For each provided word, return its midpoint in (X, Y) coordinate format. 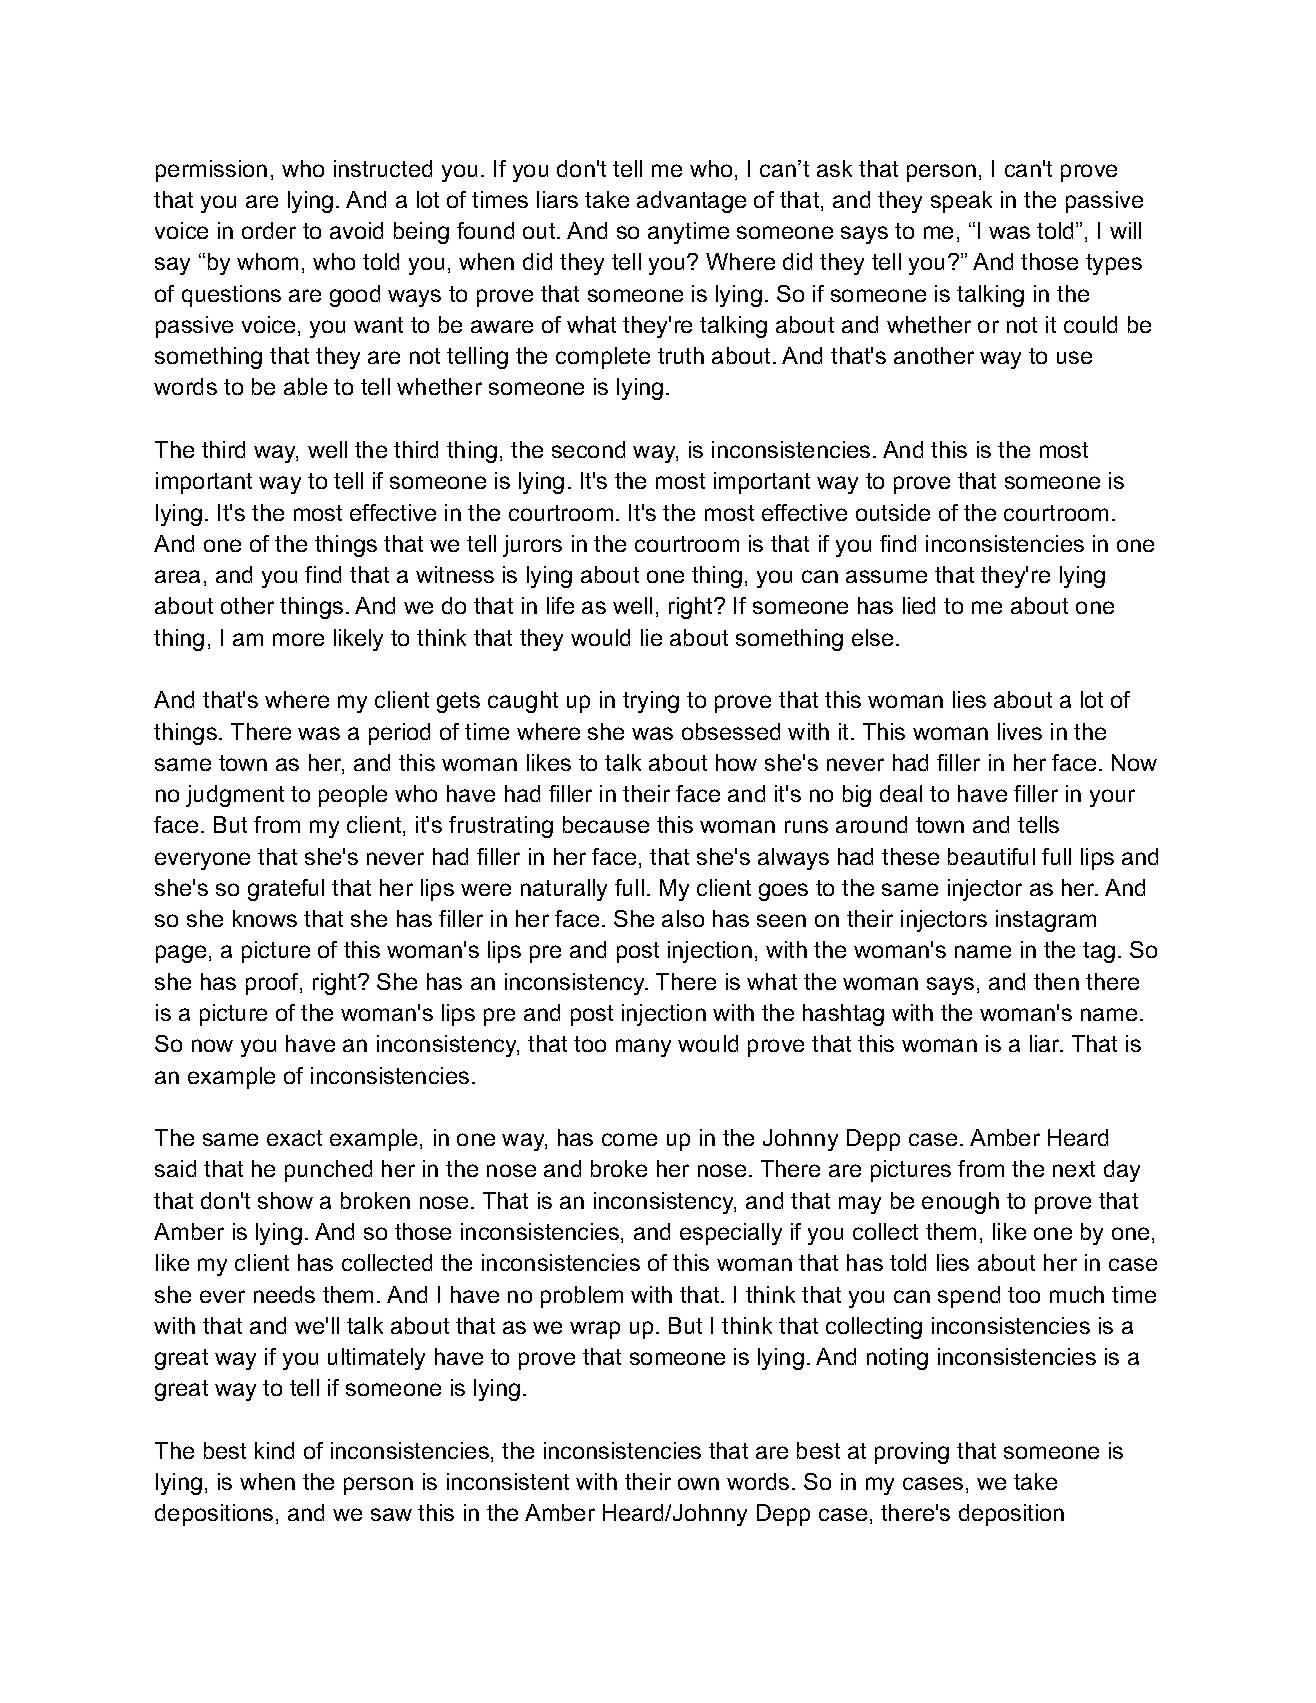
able (305, 386)
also (683, 918)
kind (274, 1450)
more (298, 639)
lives (1020, 731)
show (285, 1200)
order (269, 230)
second (588, 449)
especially (731, 1234)
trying (651, 702)
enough (960, 1203)
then (1056, 981)
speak (961, 202)
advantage (691, 202)
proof (273, 984)
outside (893, 512)
